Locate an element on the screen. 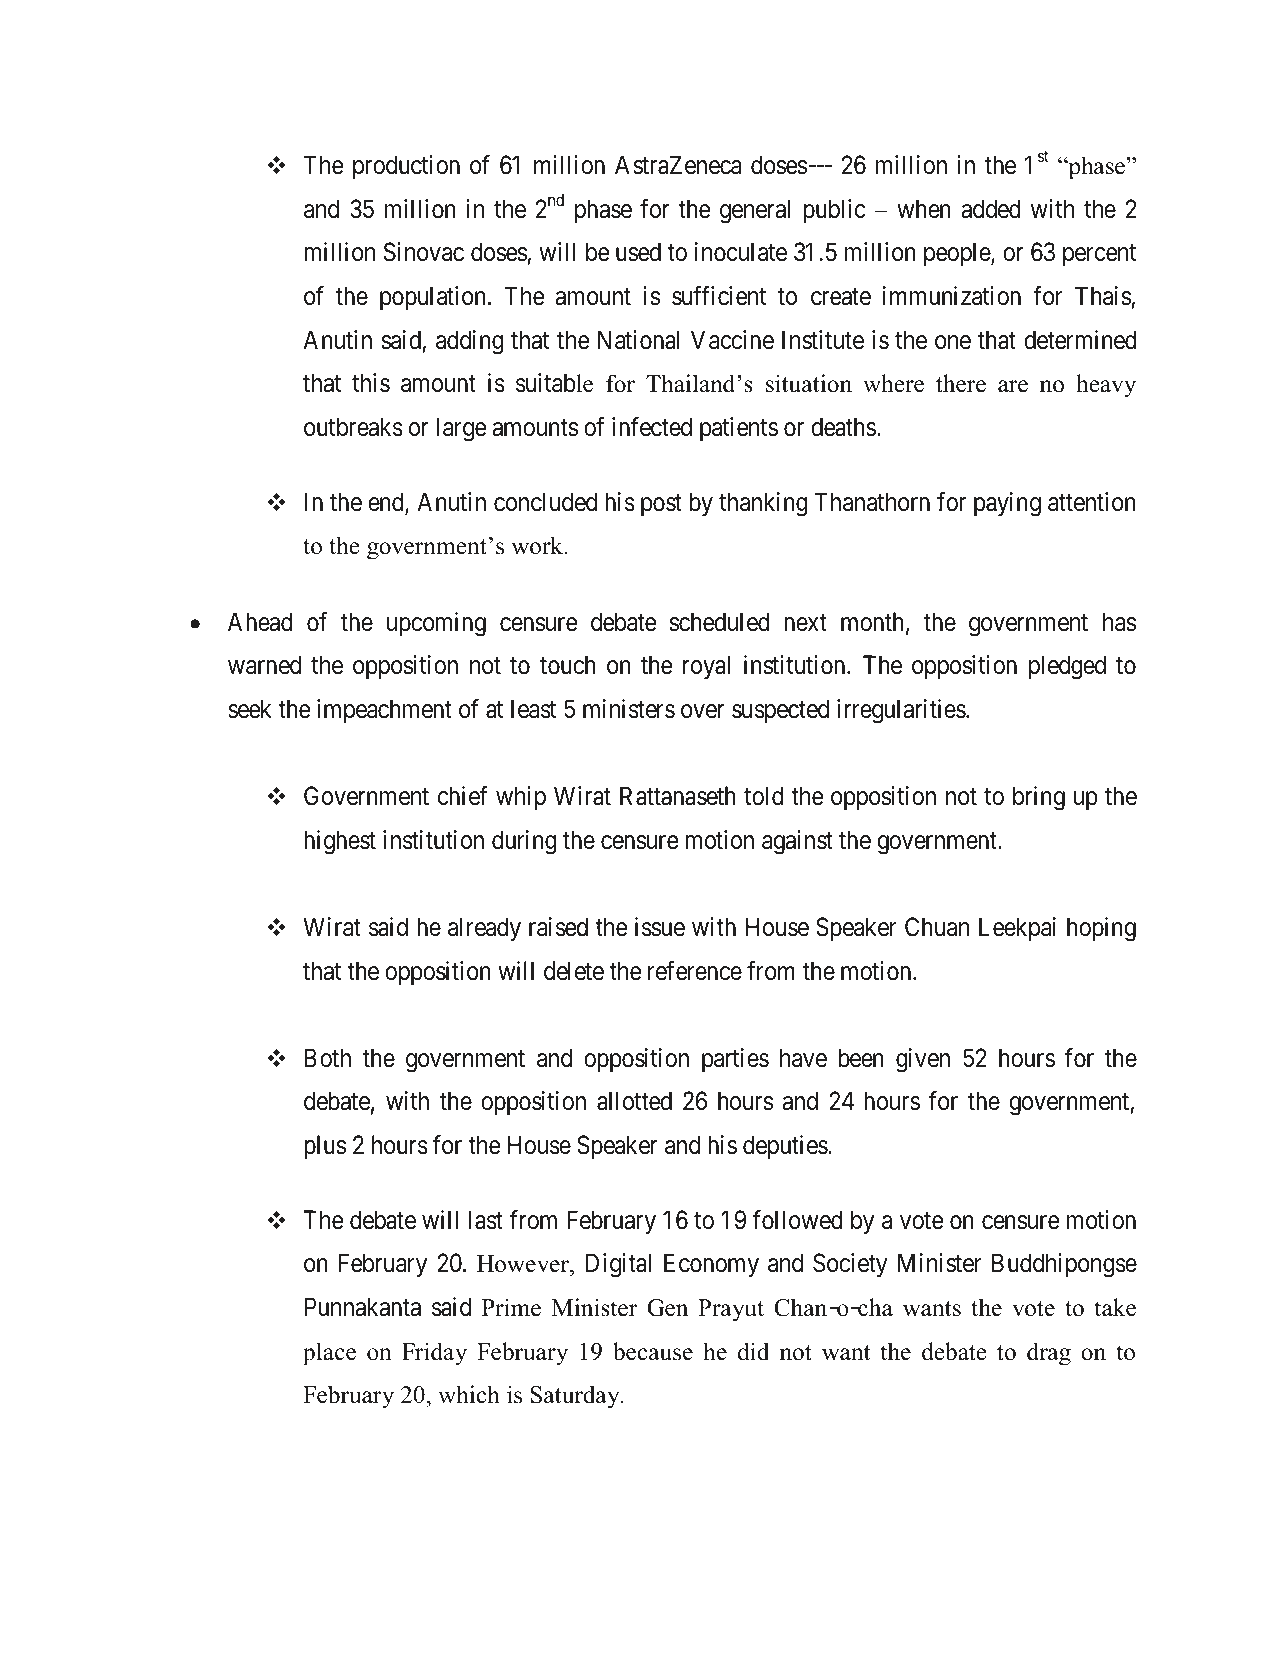 The width and height of the screenshot is (1288, 1667). bring is located at coordinates (1039, 798).
